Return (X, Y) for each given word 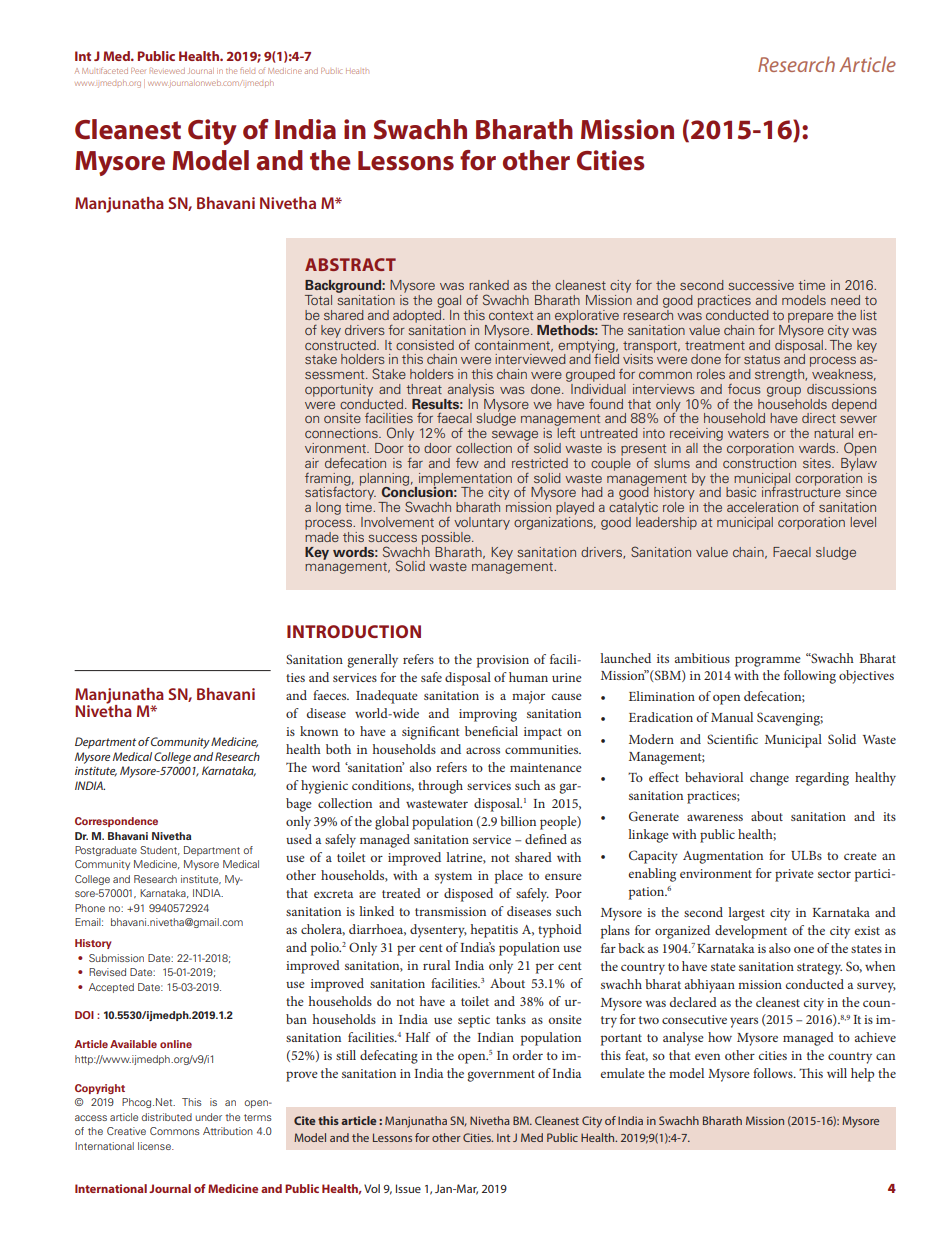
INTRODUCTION (354, 631)
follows (774, 1073)
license (155, 1146)
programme (768, 661)
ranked (489, 285)
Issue (408, 1188)
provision (503, 661)
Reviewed (167, 71)
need (845, 300)
